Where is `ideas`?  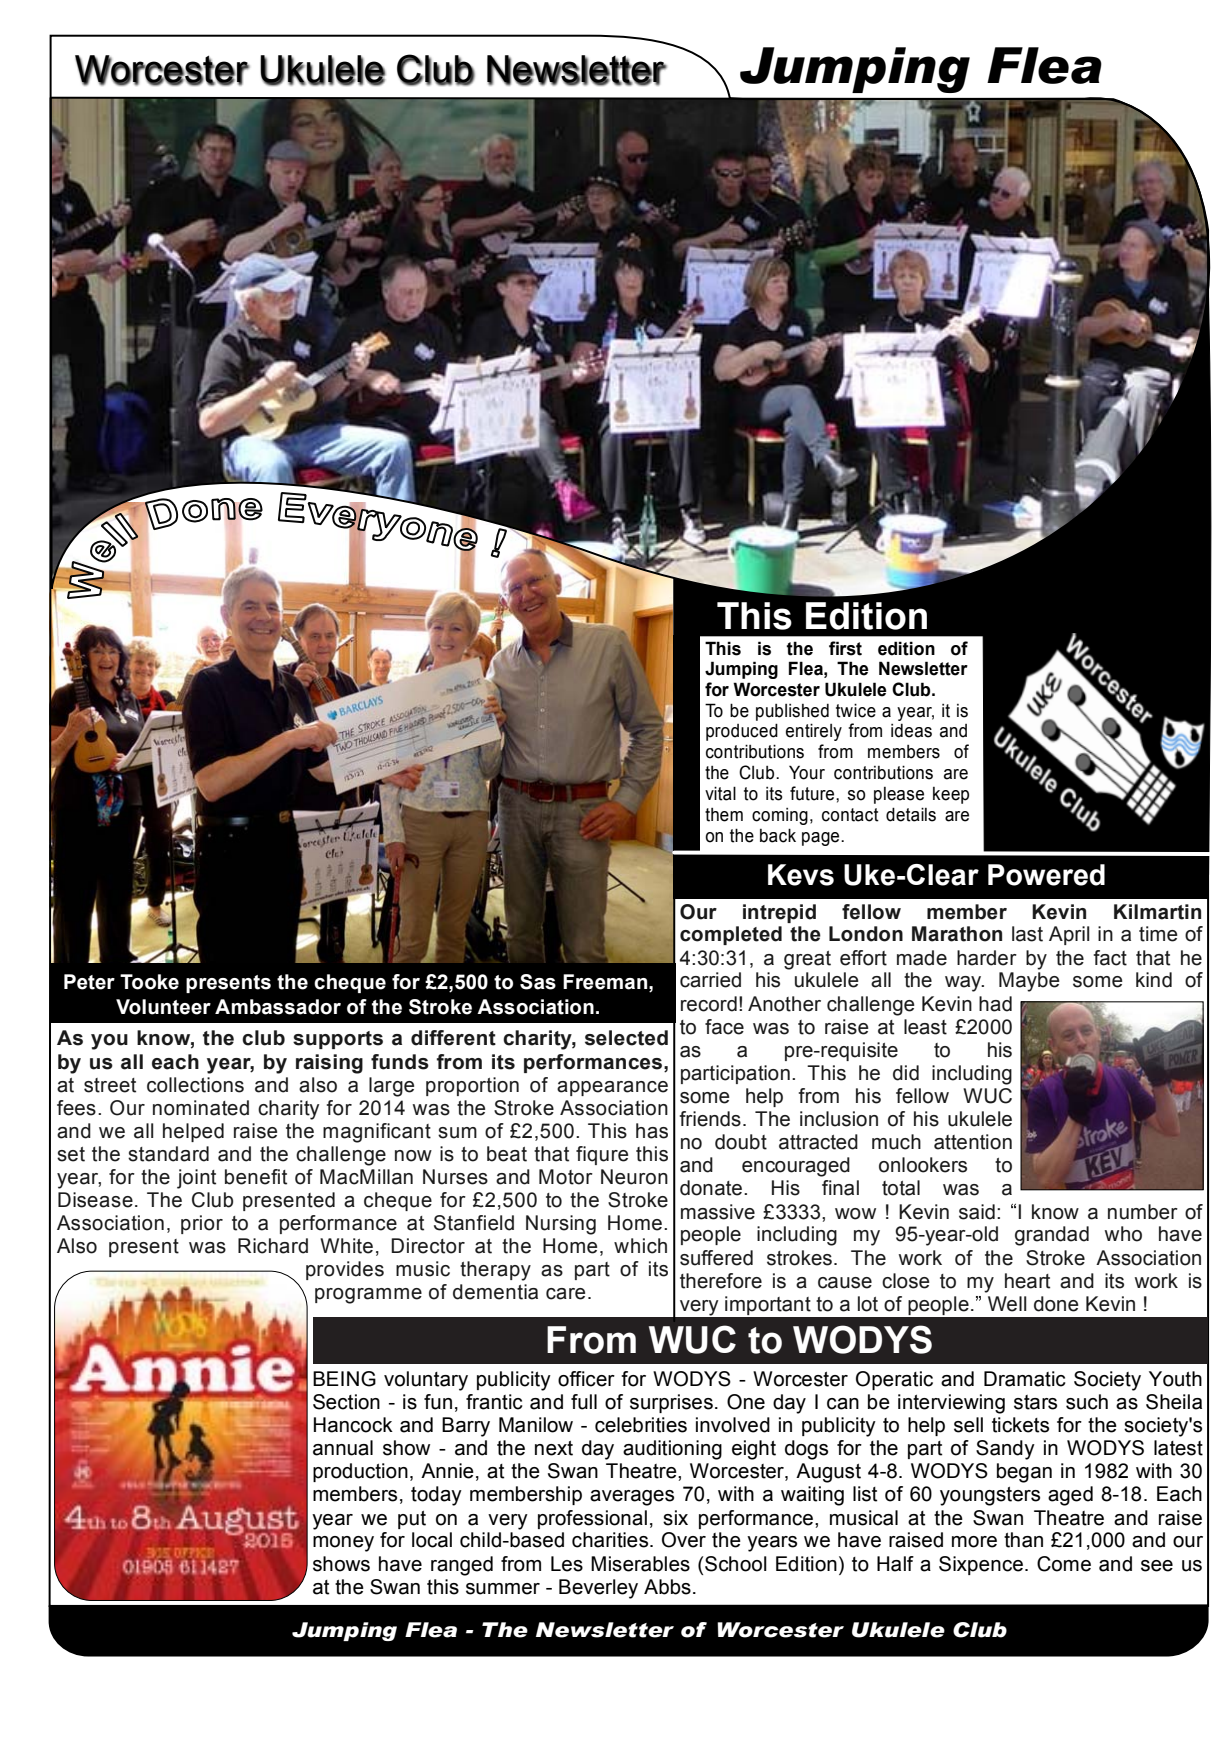 ideas is located at coordinates (911, 731).
